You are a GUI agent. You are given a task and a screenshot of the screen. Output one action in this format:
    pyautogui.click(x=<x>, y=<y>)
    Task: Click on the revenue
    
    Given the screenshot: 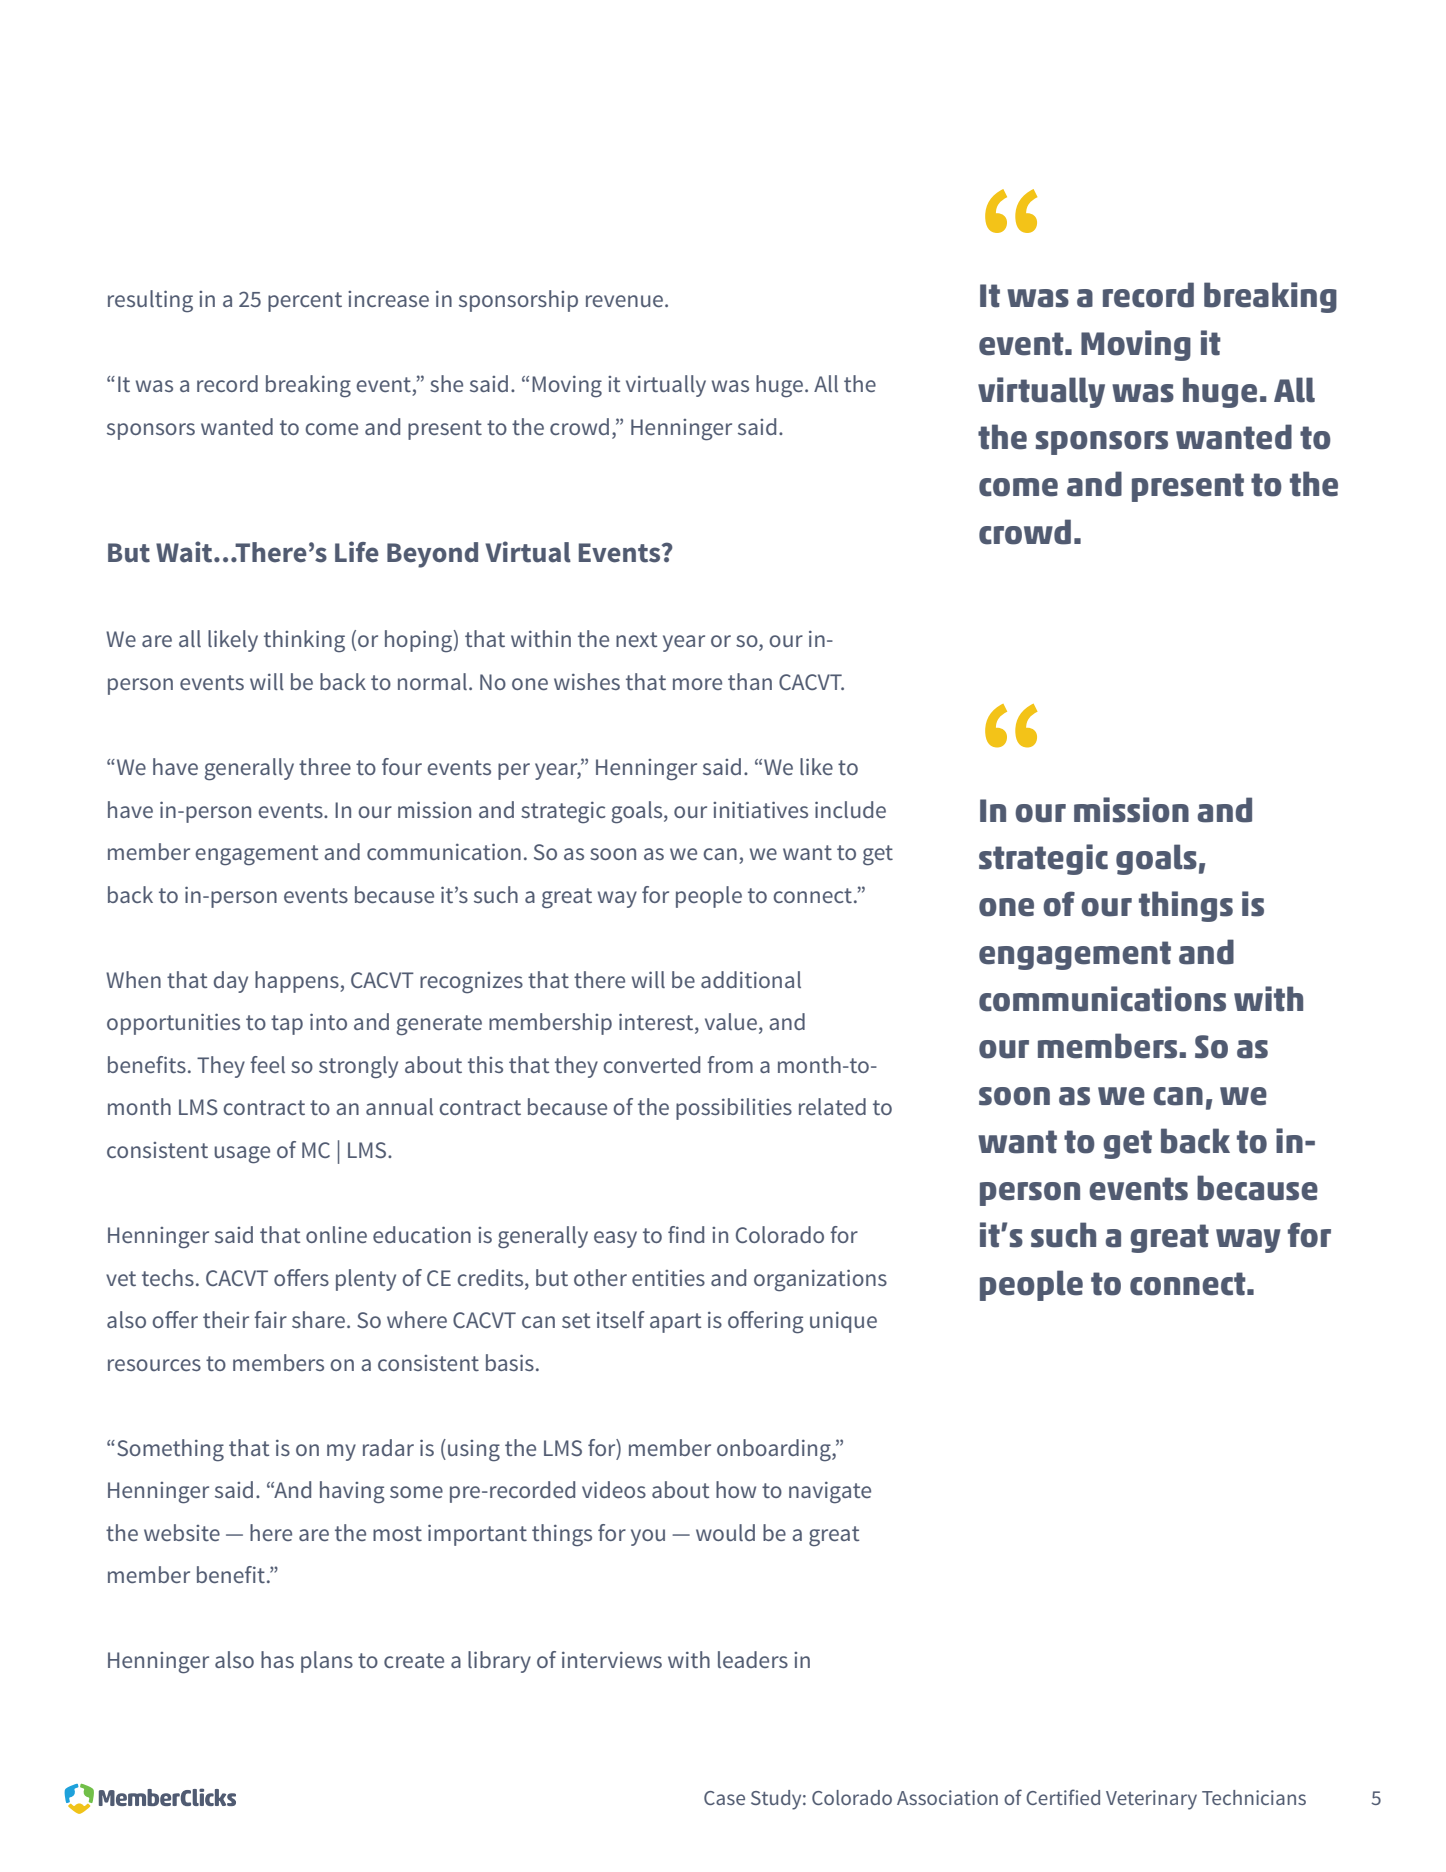 What is the action you would take?
    pyautogui.click(x=626, y=301)
